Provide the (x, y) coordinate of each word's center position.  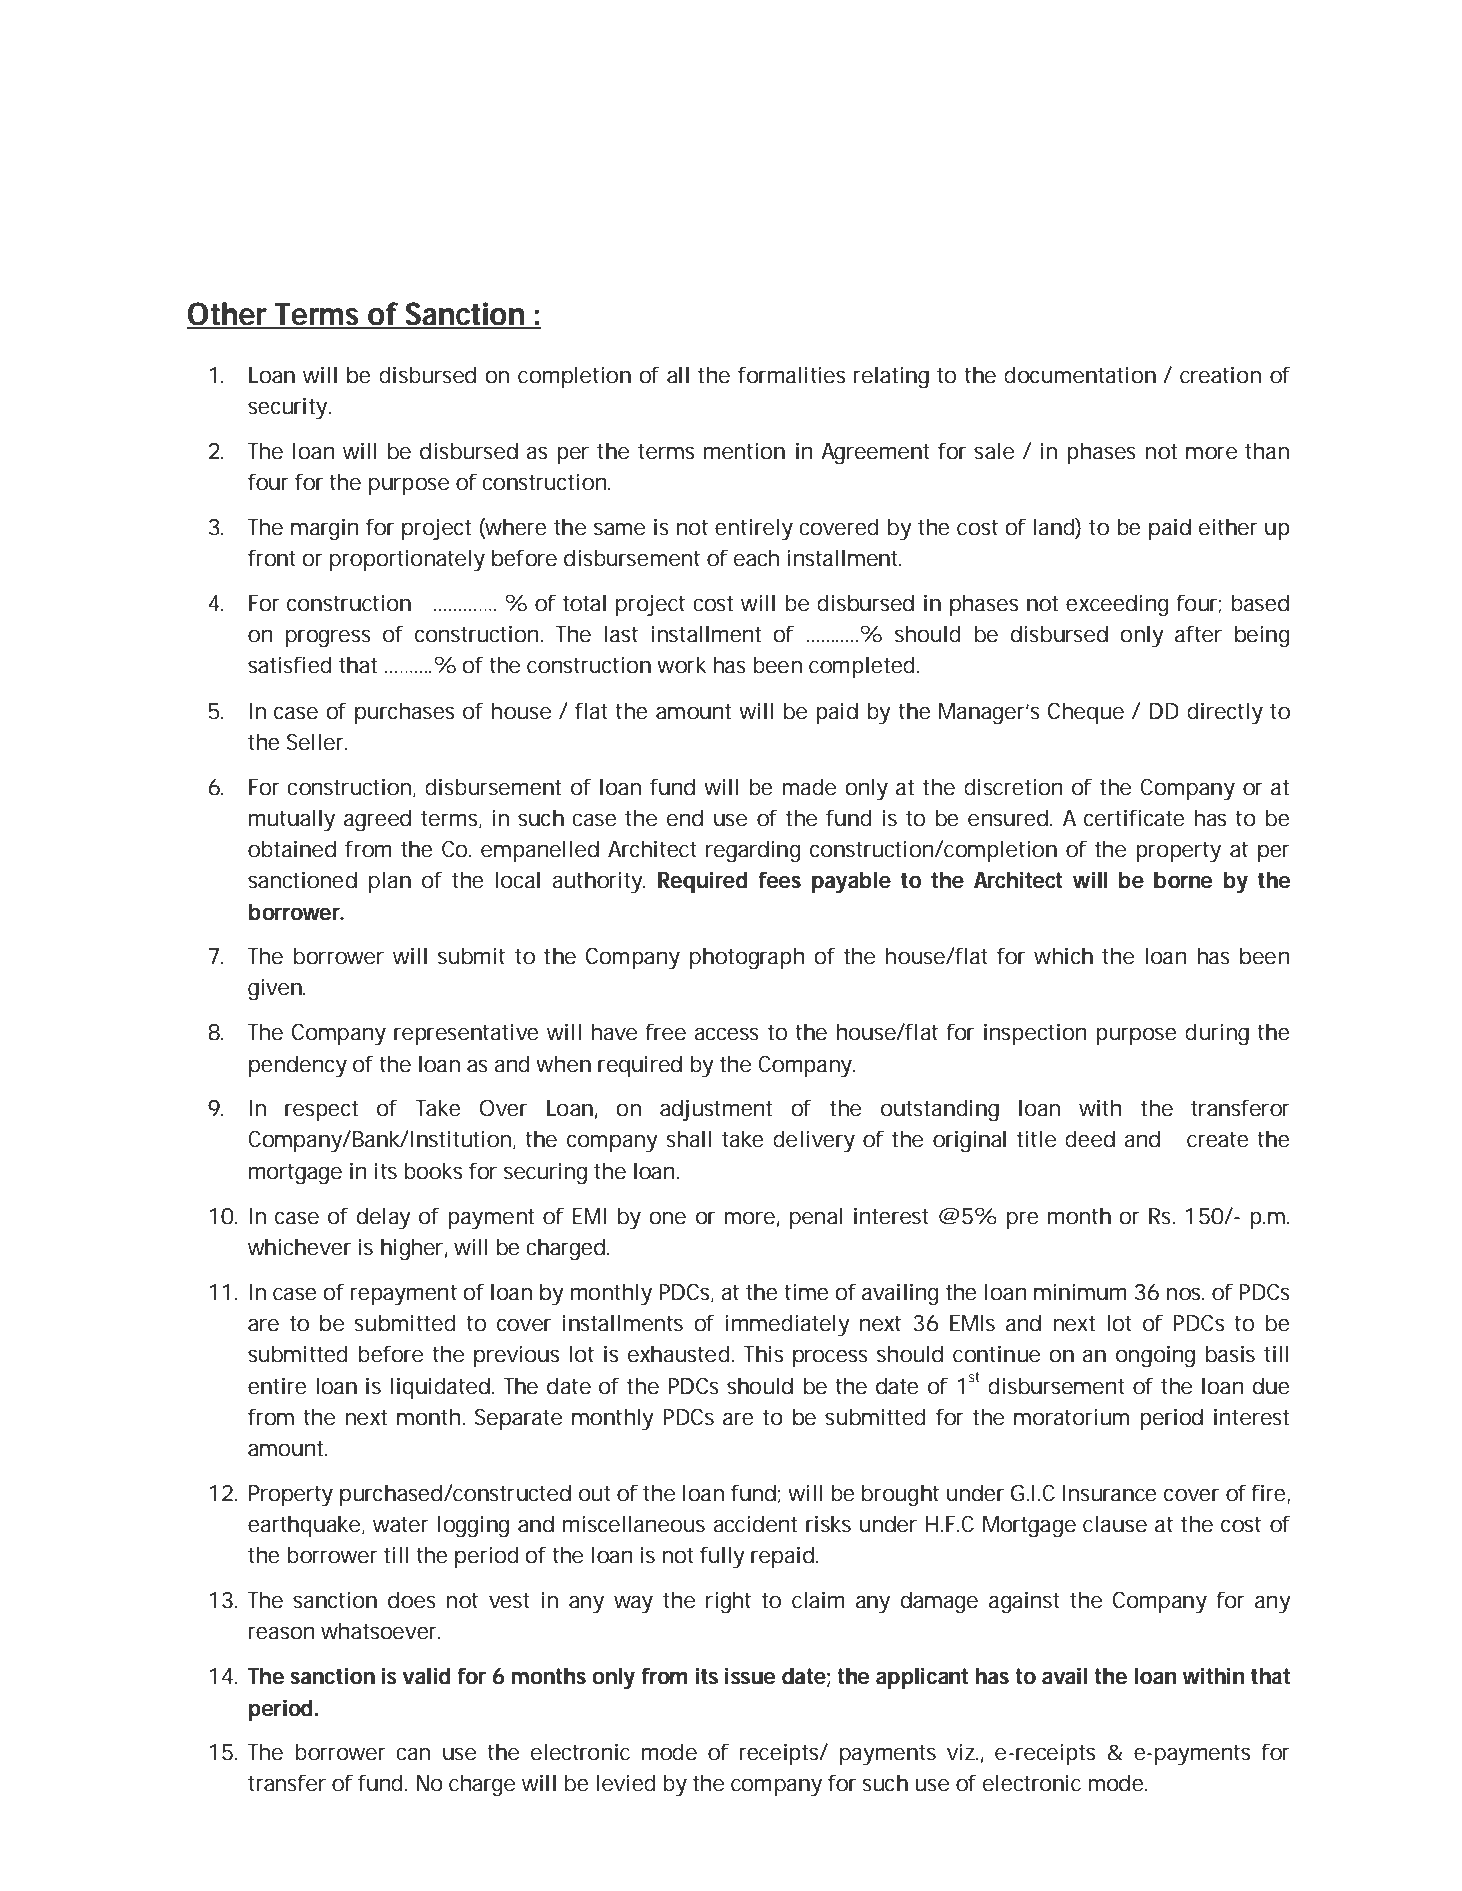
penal (816, 1218)
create (1218, 1139)
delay (383, 1218)
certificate (1134, 818)
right (728, 1602)
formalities (791, 375)
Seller (315, 742)
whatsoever (379, 1631)
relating (891, 377)
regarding (753, 851)
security (287, 408)
